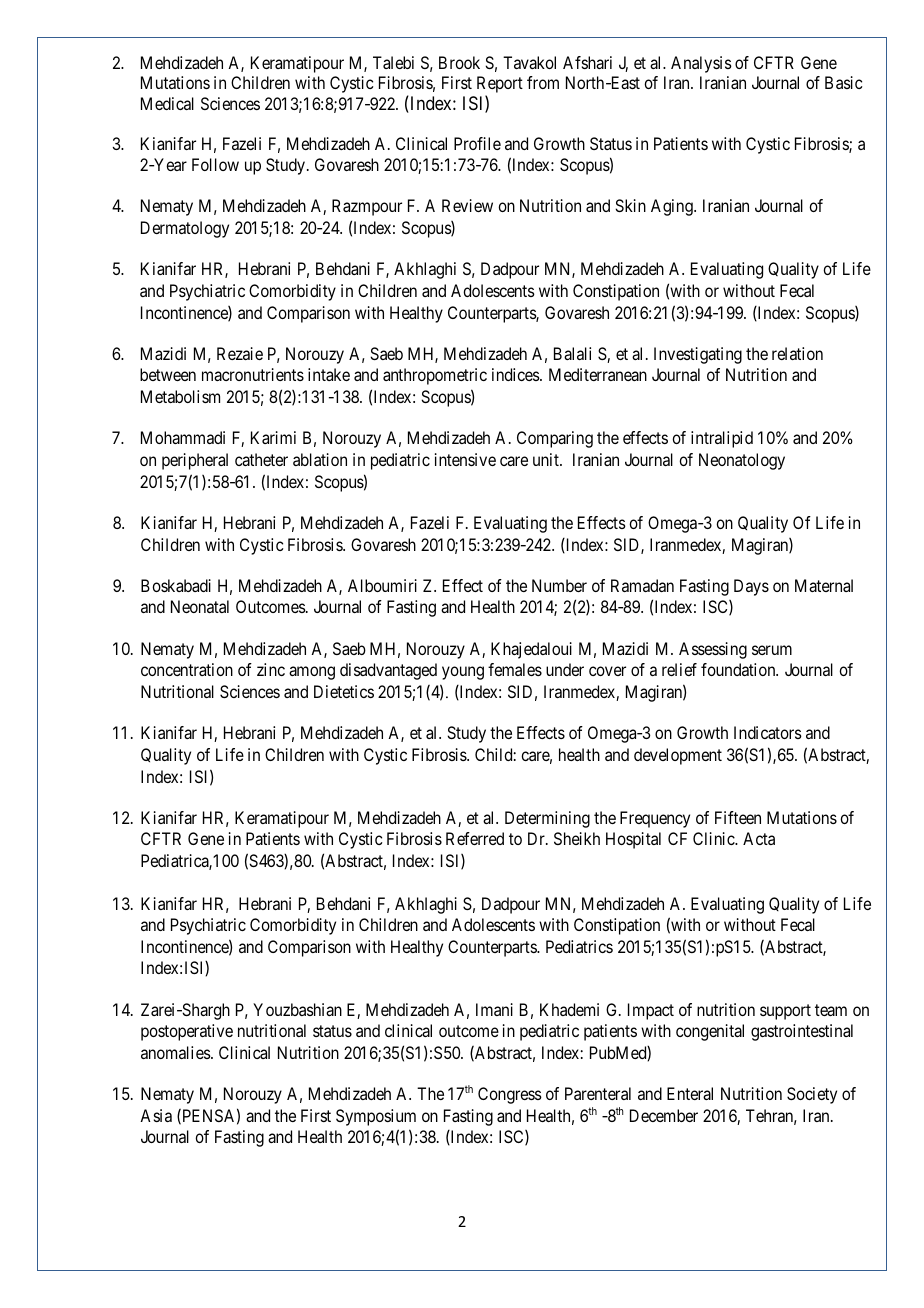  What do you see at coordinates (500, 84) in the screenshot?
I see `Report` at bounding box center [500, 84].
